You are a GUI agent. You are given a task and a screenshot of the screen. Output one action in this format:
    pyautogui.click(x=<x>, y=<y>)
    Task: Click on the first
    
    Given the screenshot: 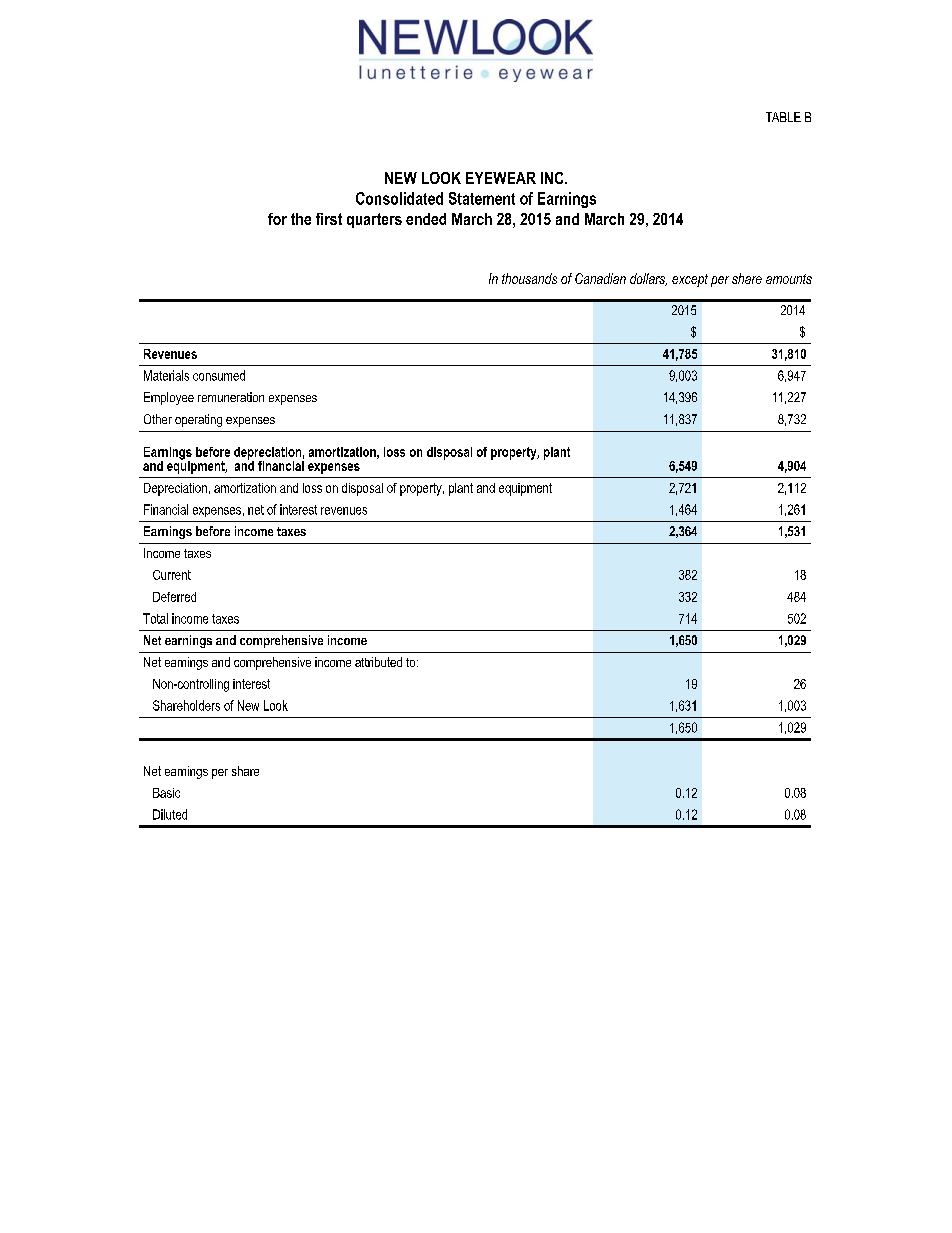 What is the action you would take?
    pyautogui.click(x=329, y=219)
